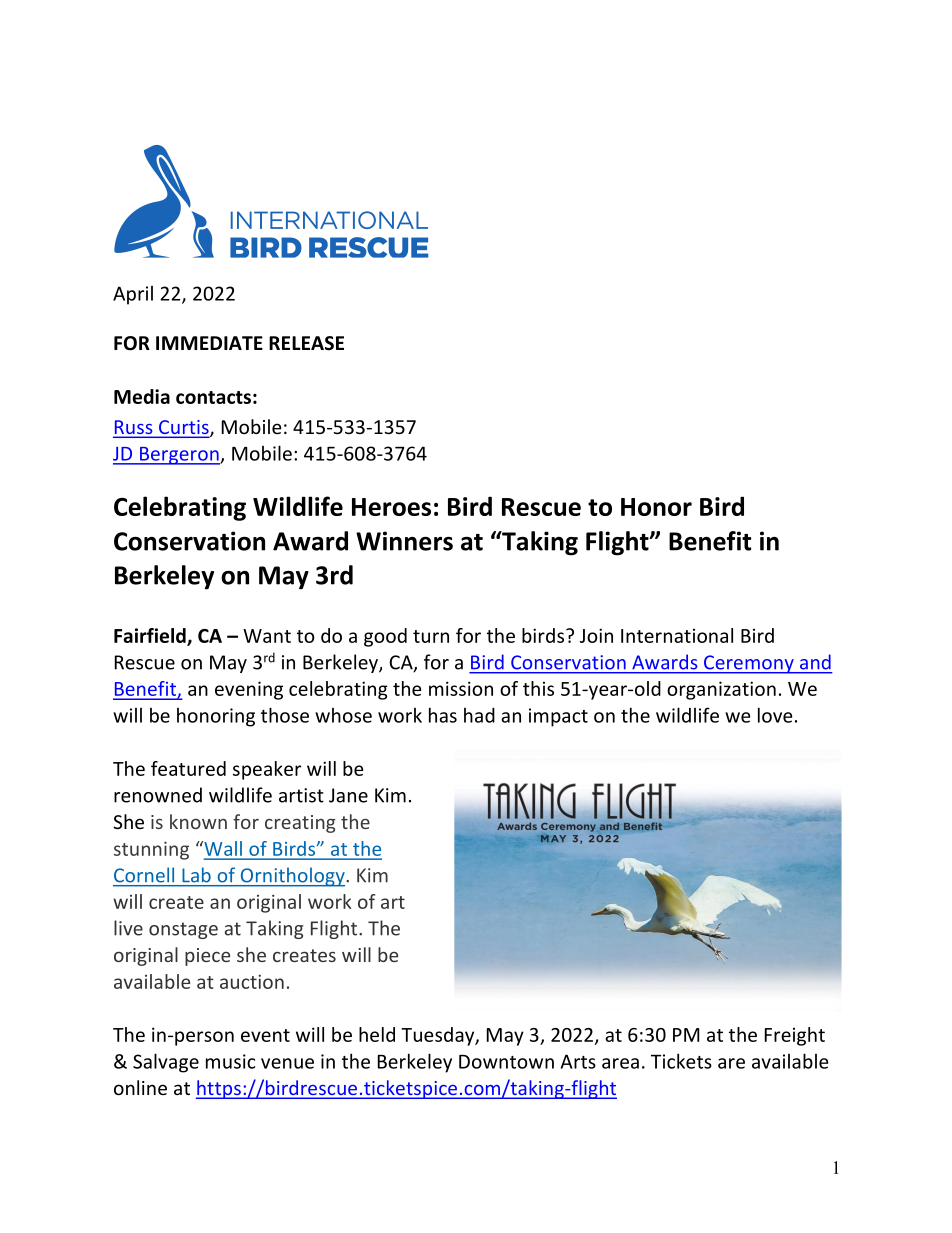 The height and width of the screenshot is (1233, 952). I want to click on Winners, so click(404, 541).
